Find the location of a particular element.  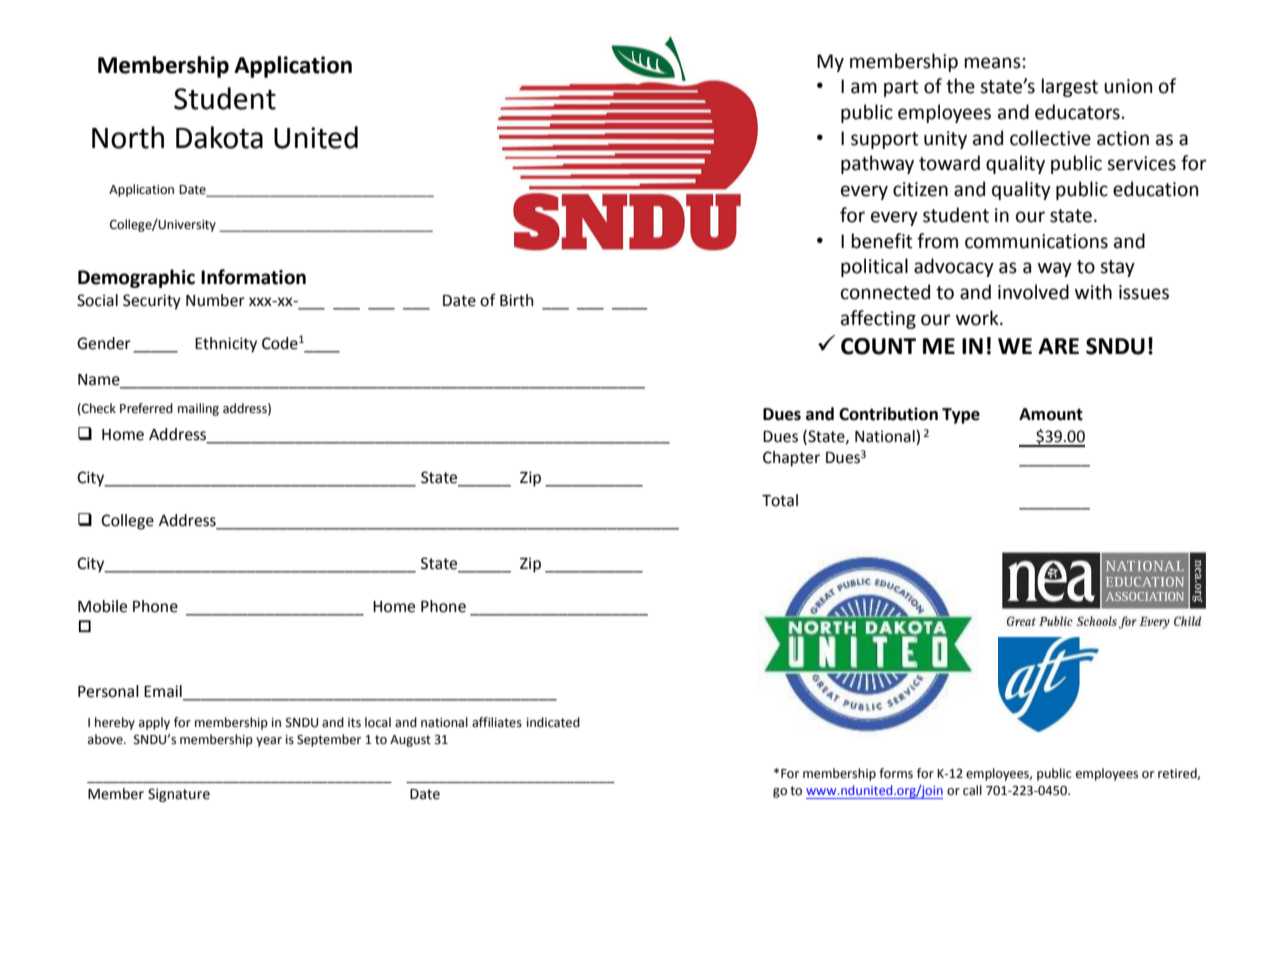

Signature is located at coordinates (179, 795).
